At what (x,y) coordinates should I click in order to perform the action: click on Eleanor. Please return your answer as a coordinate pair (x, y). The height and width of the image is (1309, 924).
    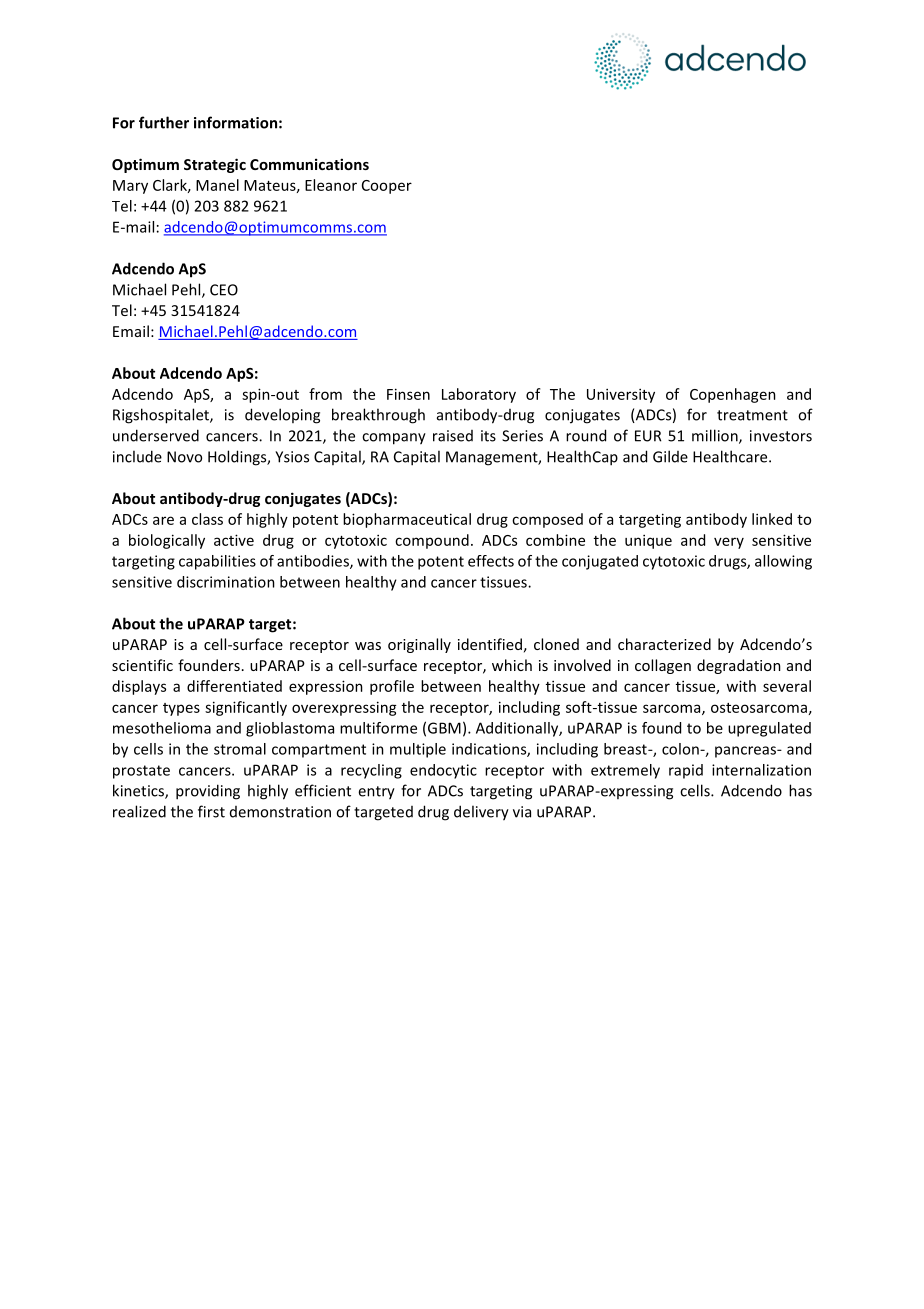
    Looking at the image, I should click on (331, 185).
